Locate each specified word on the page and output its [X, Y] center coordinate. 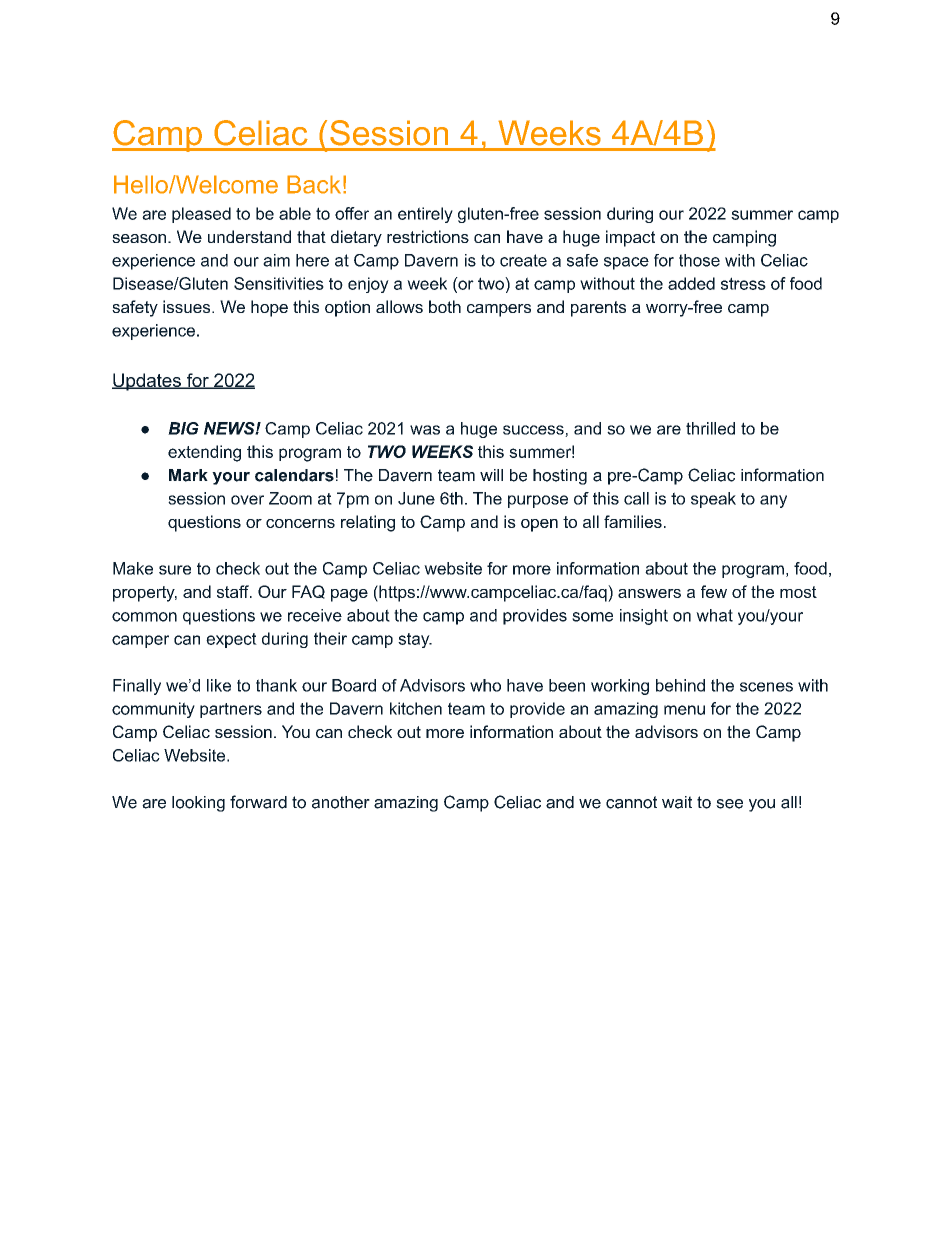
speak [713, 500]
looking [198, 804]
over [247, 500]
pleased [201, 215]
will [491, 475]
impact [630, 238]
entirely [425, 215]
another [341, 802]
